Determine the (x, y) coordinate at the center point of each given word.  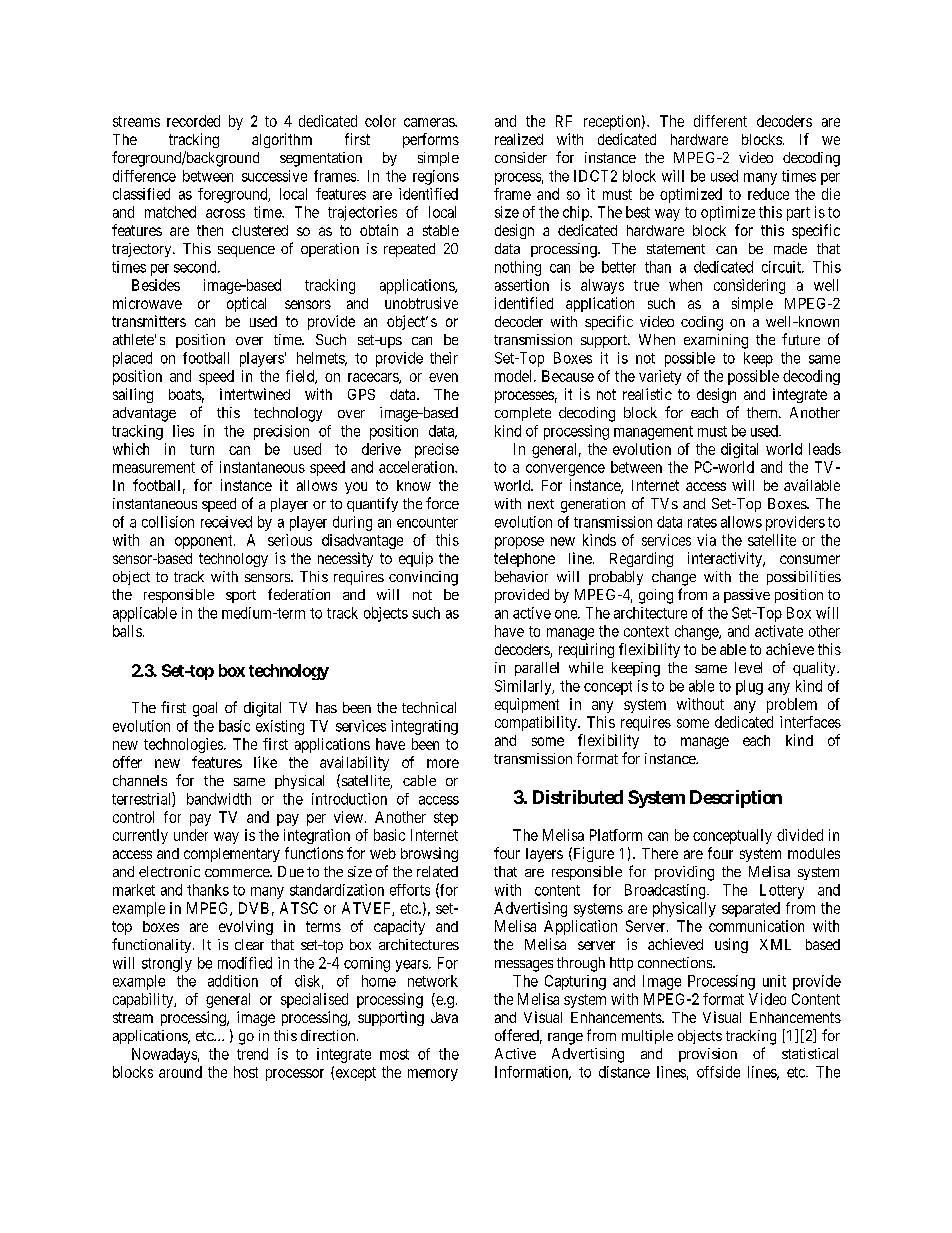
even (443, 377)
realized (519, 139)
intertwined (255, 394)
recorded (193, 121)
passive (747, 596)
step (446, 819)
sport (241, 596)
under (191, 835)
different (720, 121)
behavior (521, 576)
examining (716, 341)
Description (736, 799)
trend (252, 1054)
